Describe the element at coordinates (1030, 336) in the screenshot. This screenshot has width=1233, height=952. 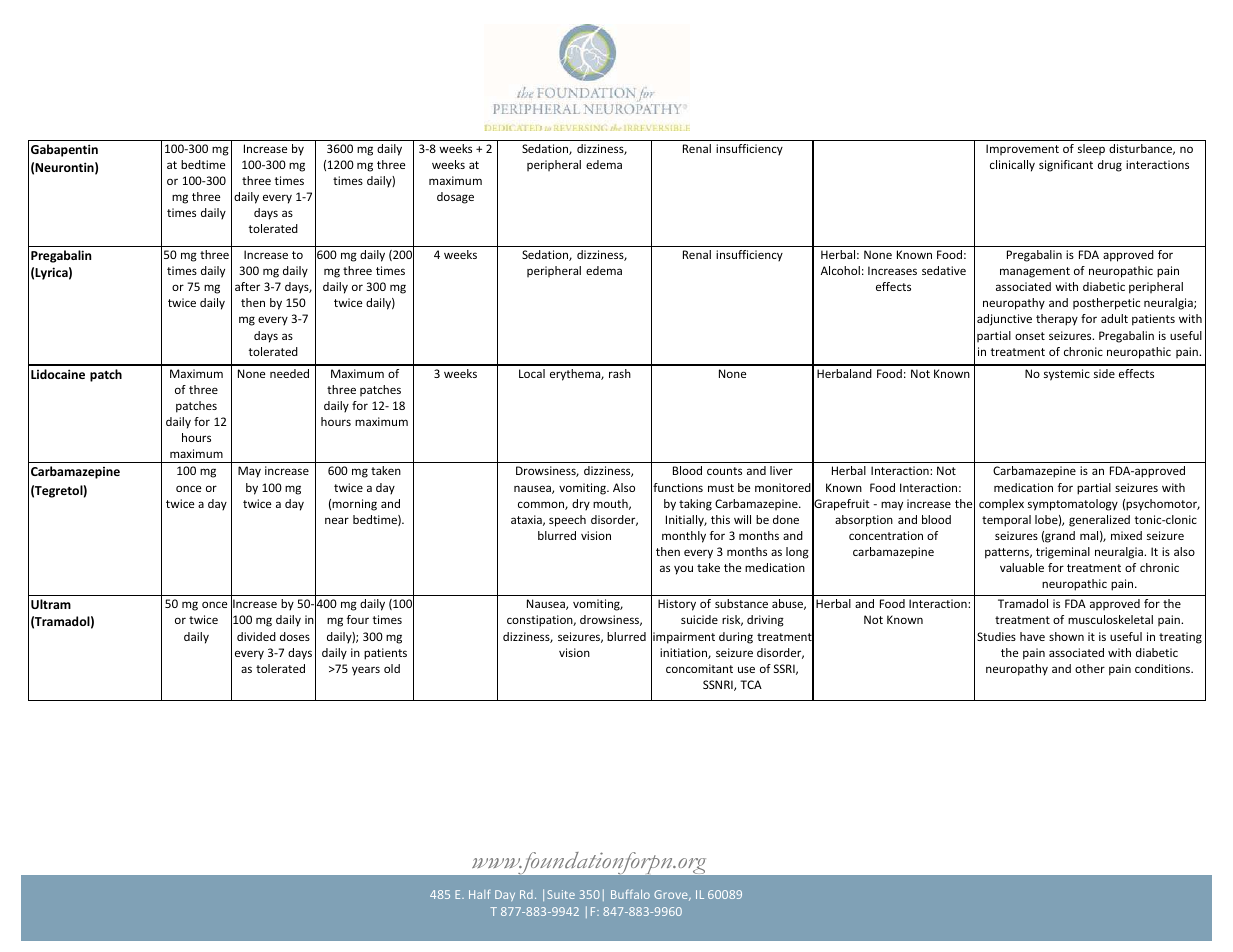
I see `onset` at that location.
